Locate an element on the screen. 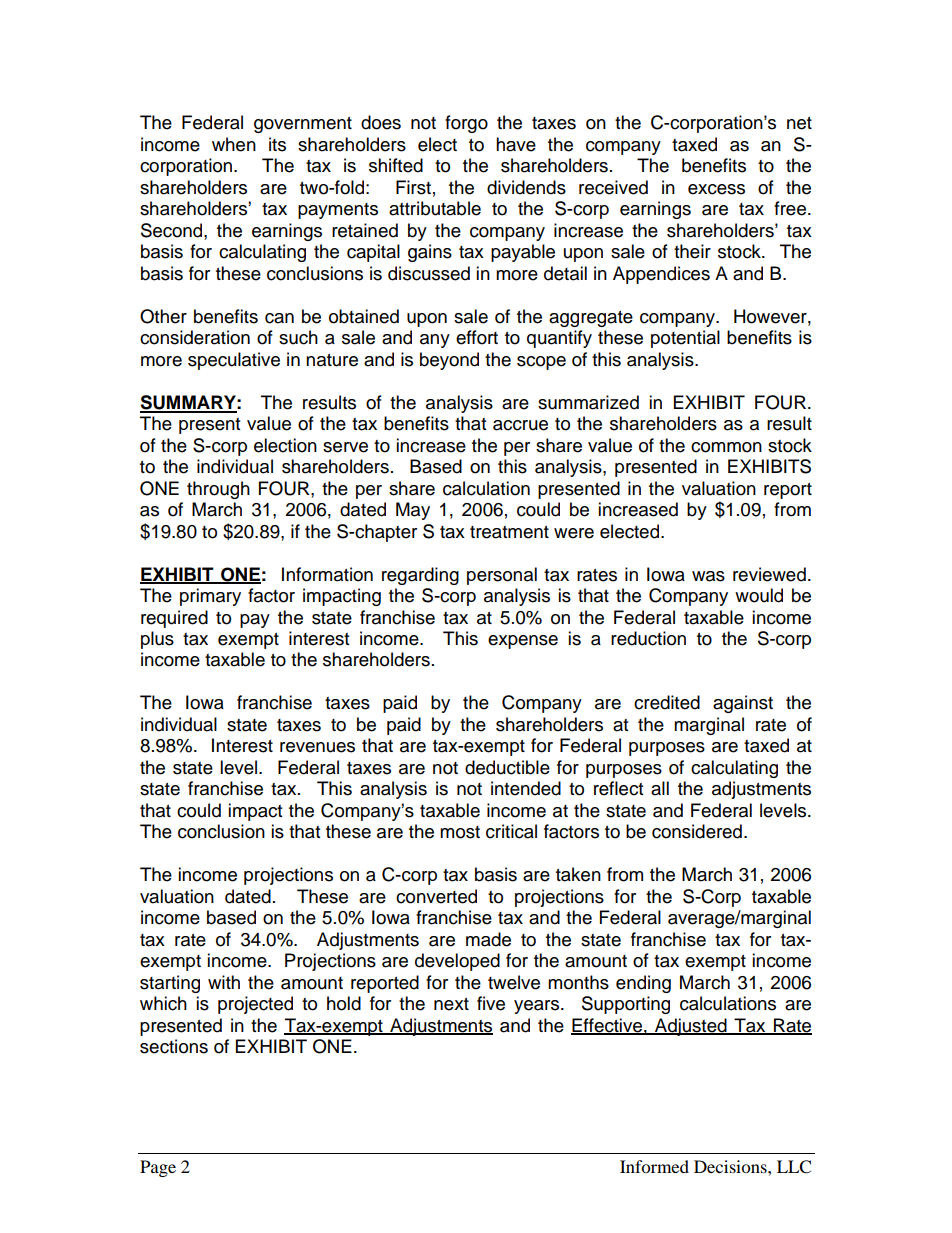  Page is located at coordinates (158, 1168).
